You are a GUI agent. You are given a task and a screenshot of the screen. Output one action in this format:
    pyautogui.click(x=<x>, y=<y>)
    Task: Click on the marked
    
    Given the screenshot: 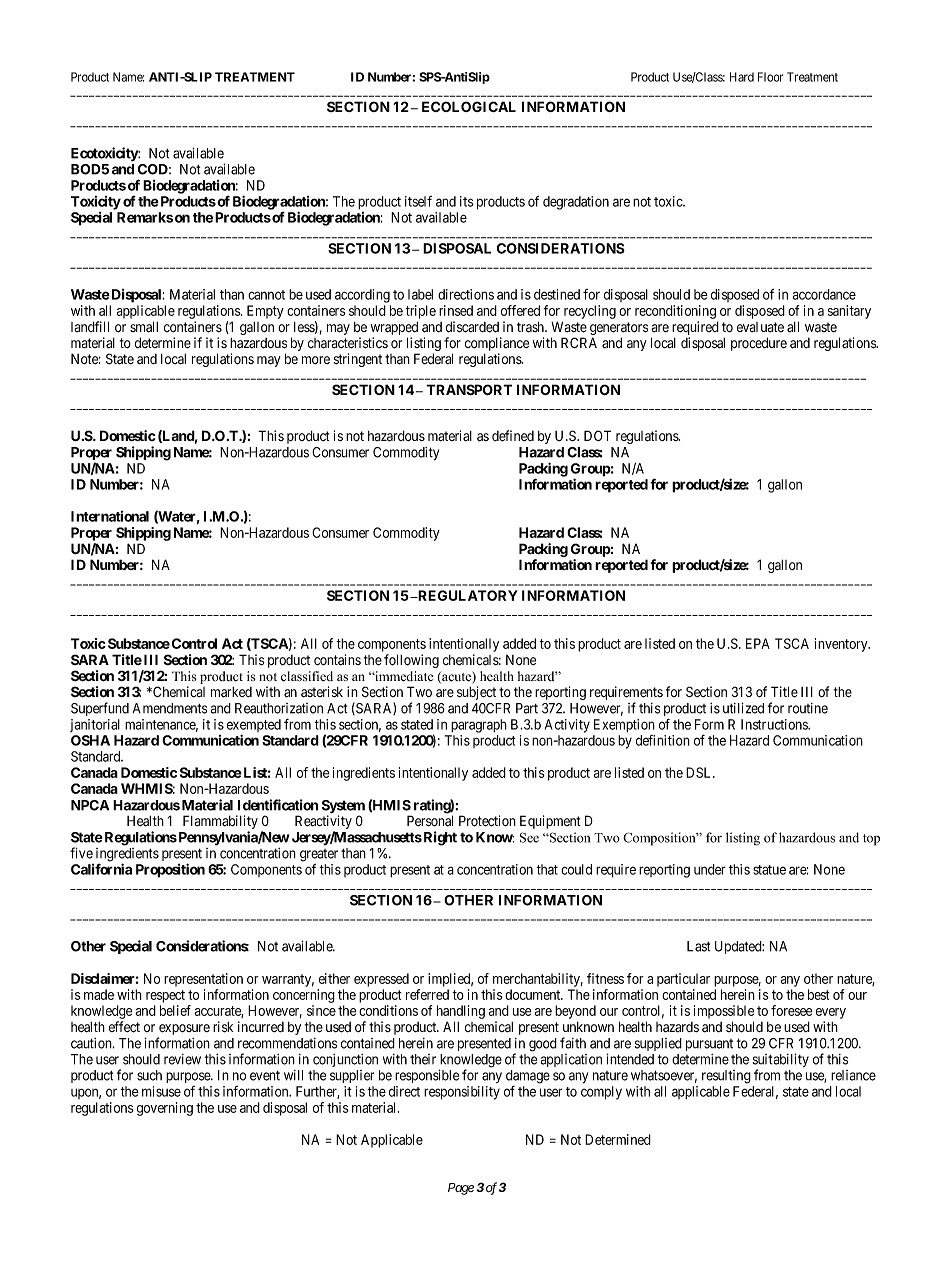 What is the action you would take?
    pyautogui.click(x=231, y=692)
